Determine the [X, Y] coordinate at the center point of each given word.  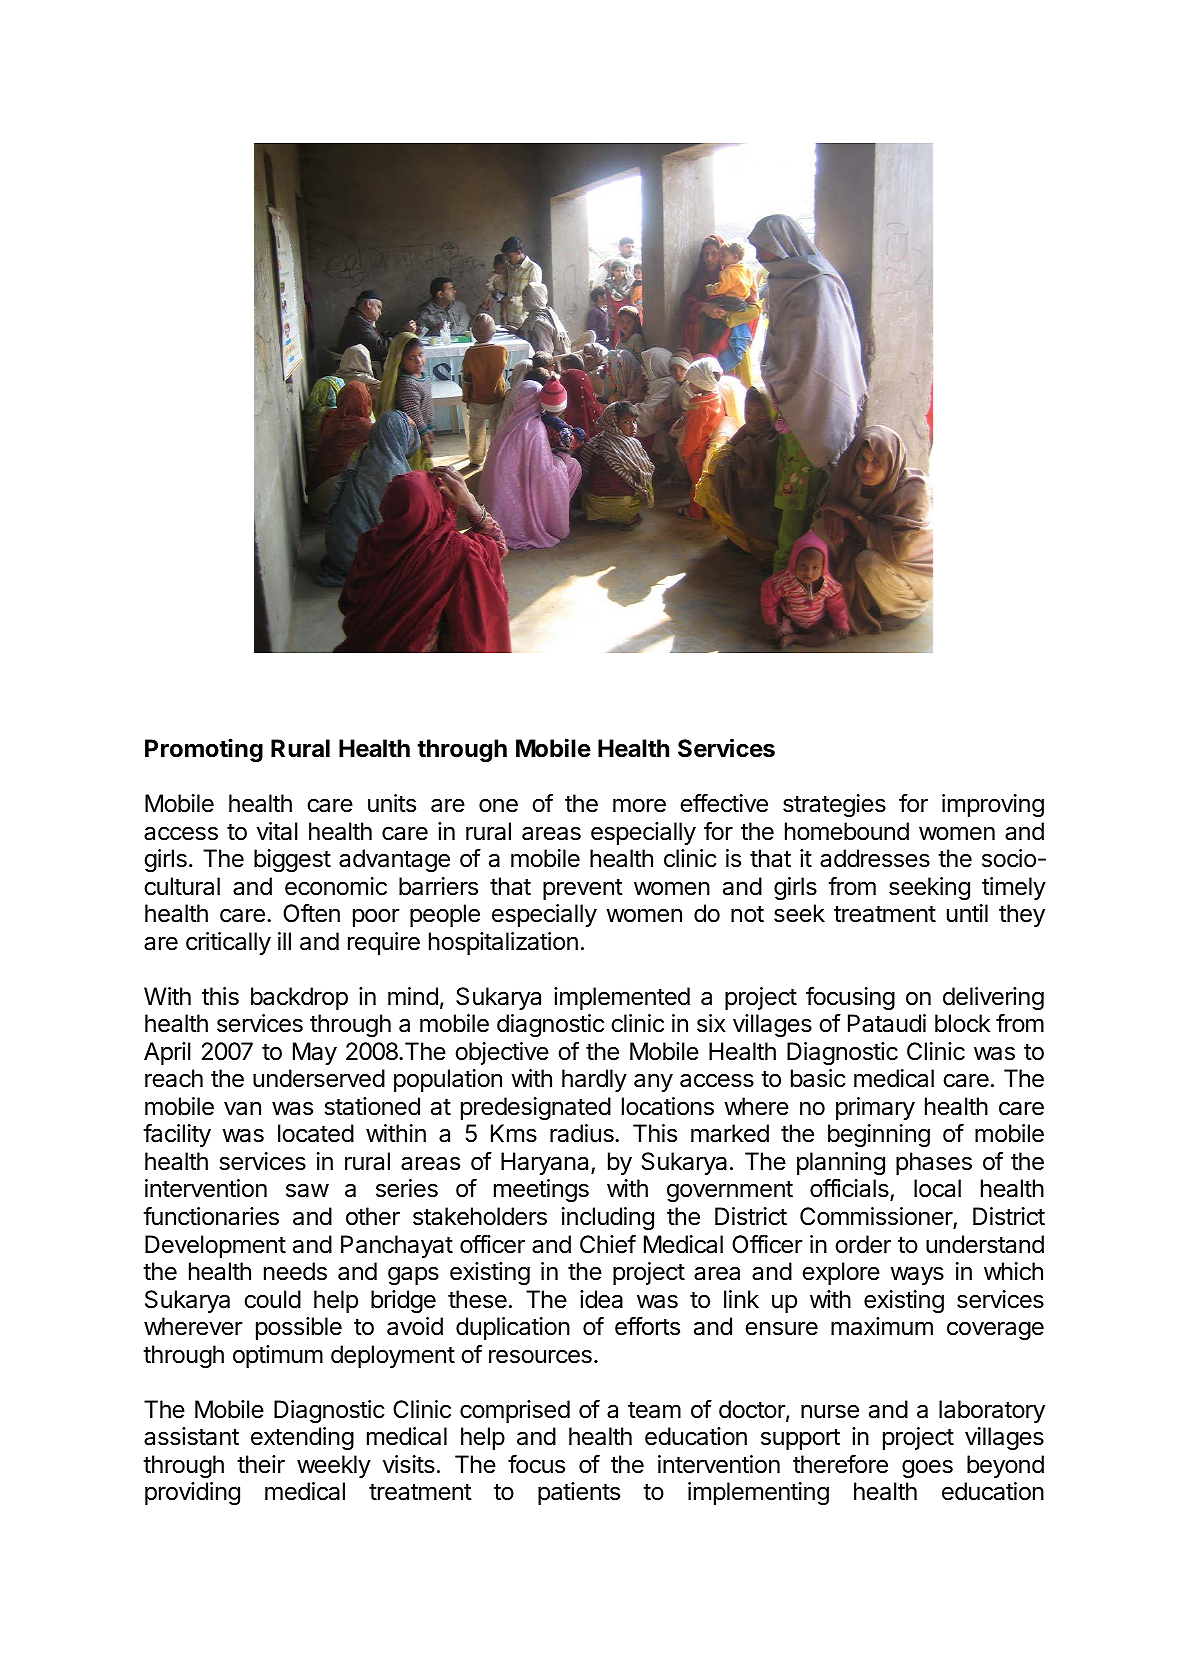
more [639, 805]
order [863, 1244]
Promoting [204, 750]
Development [215, 1246]
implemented [622, 998]
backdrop [299, 998]
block [963, 1023]
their [261, 1464]
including [608, 1218]
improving [993, 805]
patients [579, 1493]
